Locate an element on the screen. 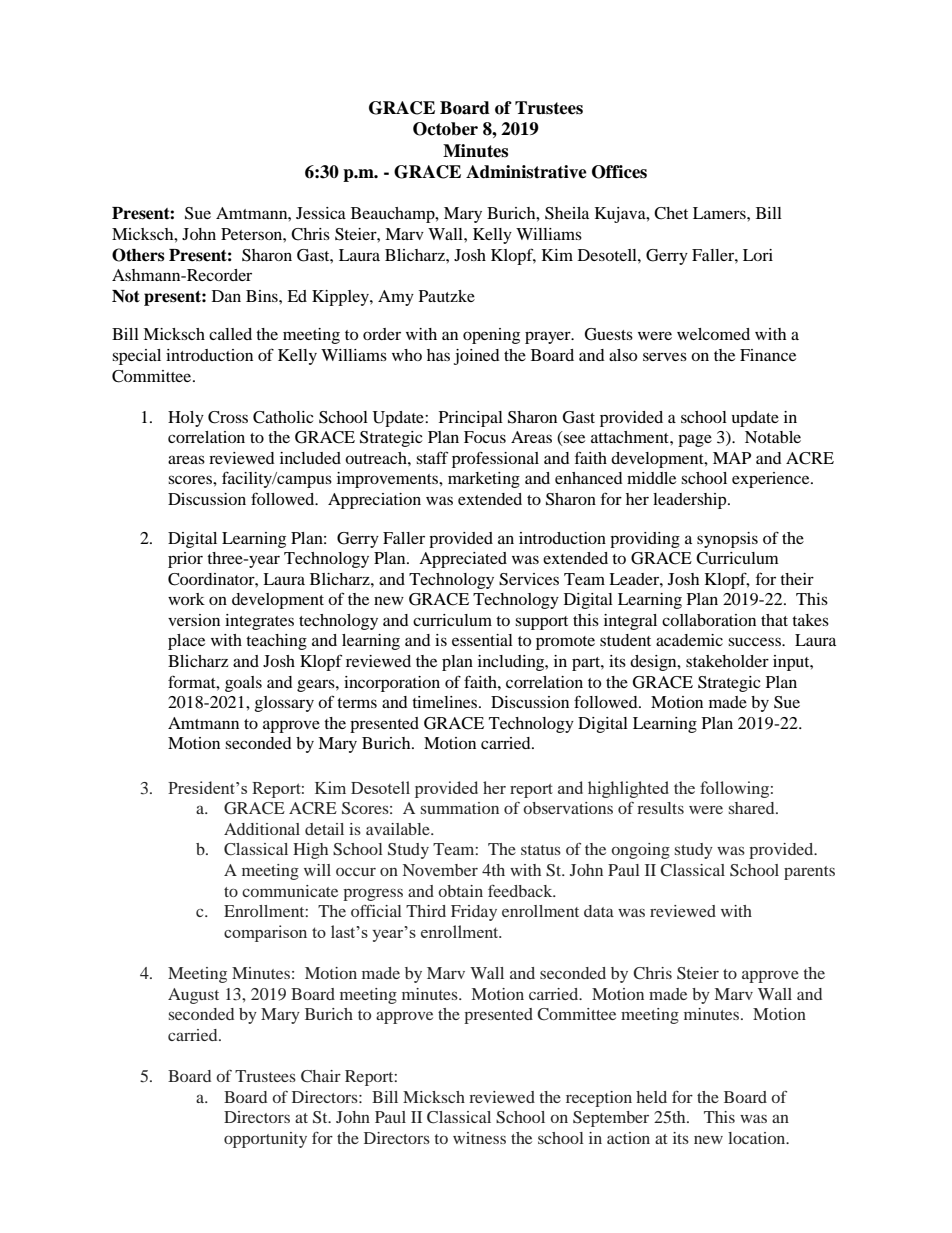 The width and height of the screenshot is (952, 1233). Lamers is located at coordinates (720, 213).
